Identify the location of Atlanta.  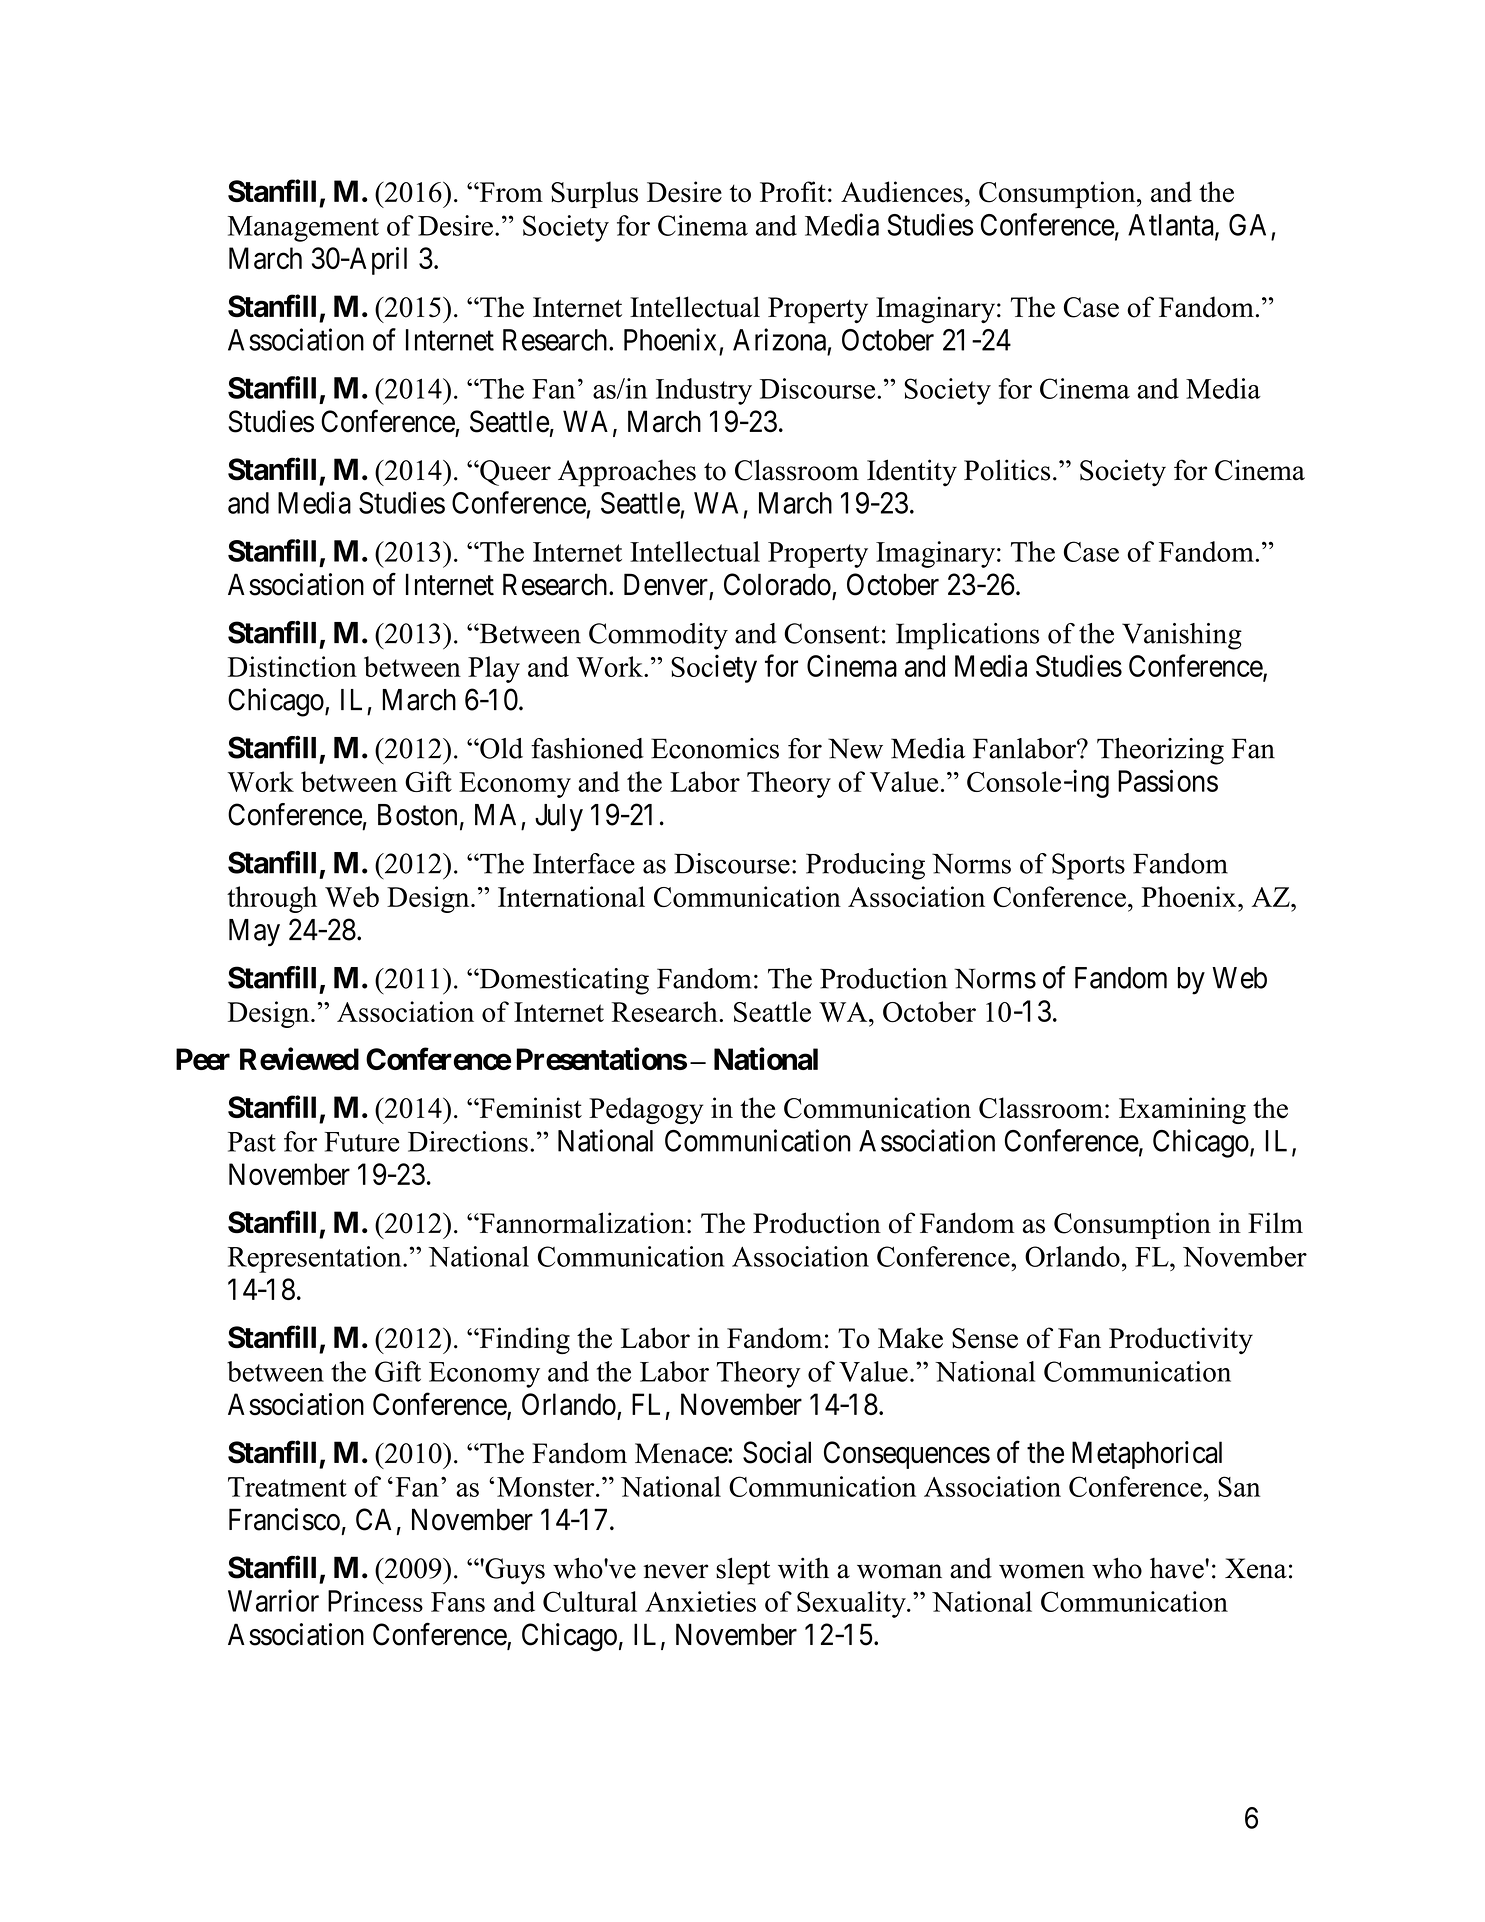
(1172, 226).
